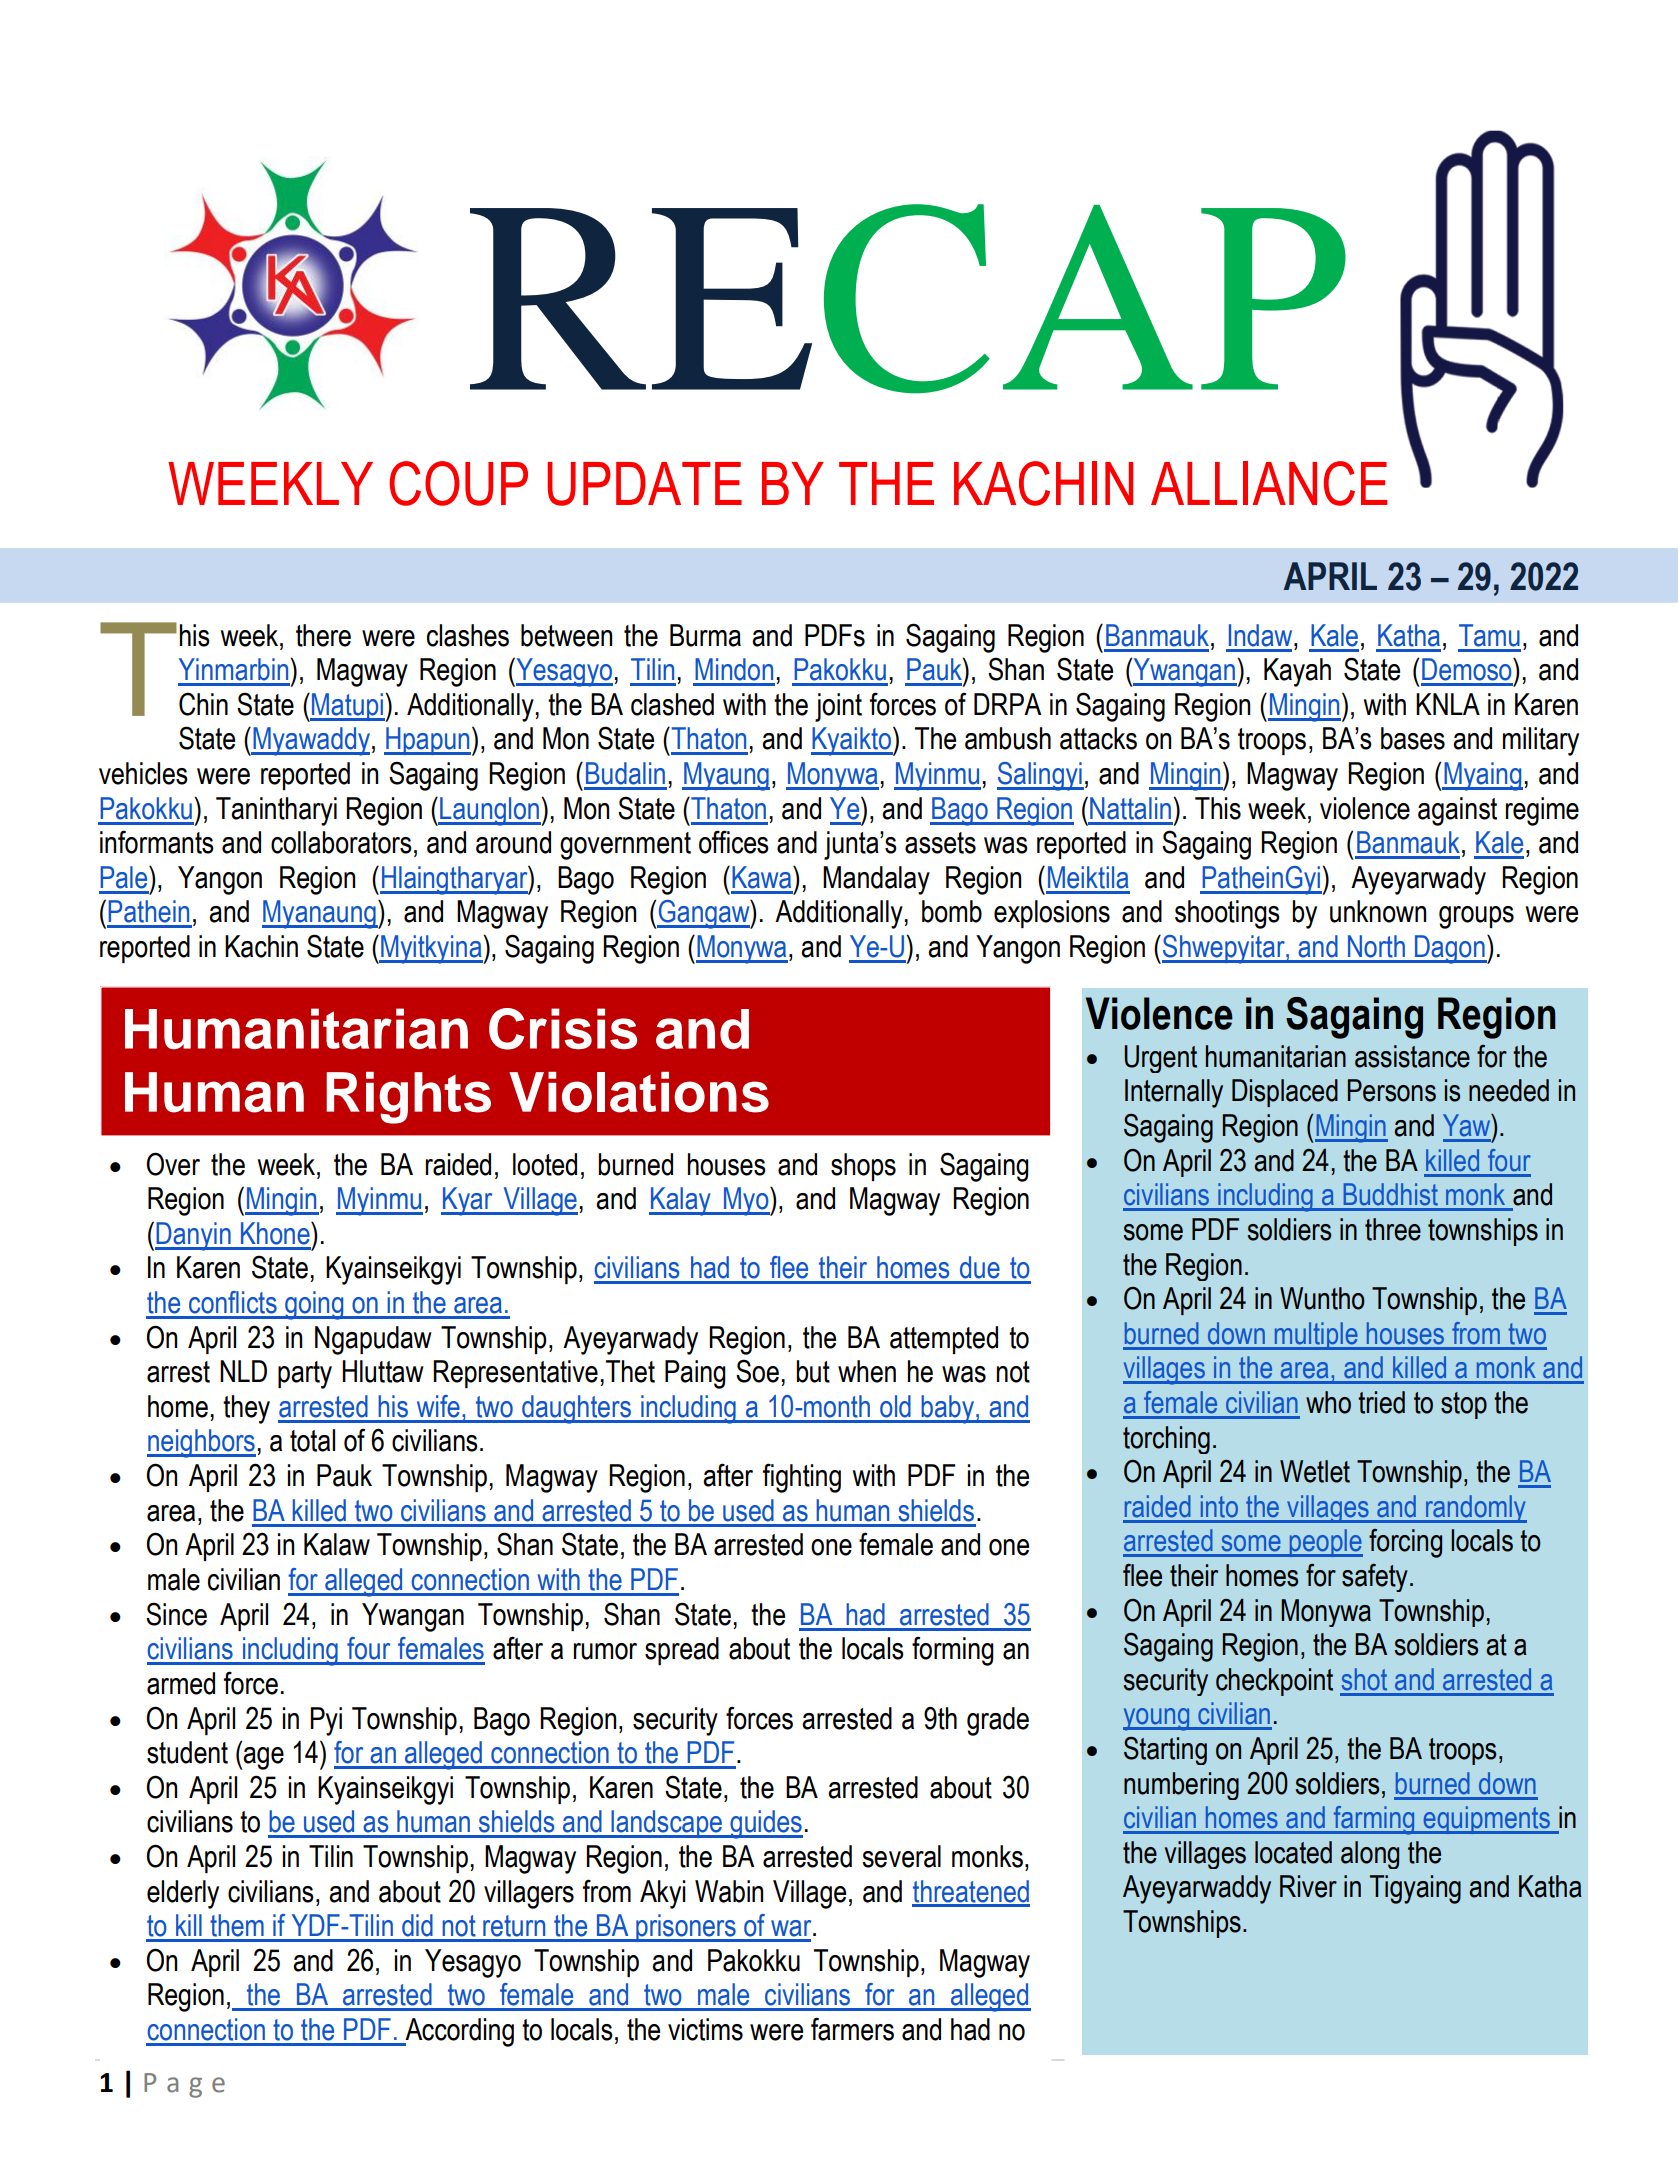 The image size is (1678, 2171). I want to click on According, so click(458, 2032).
